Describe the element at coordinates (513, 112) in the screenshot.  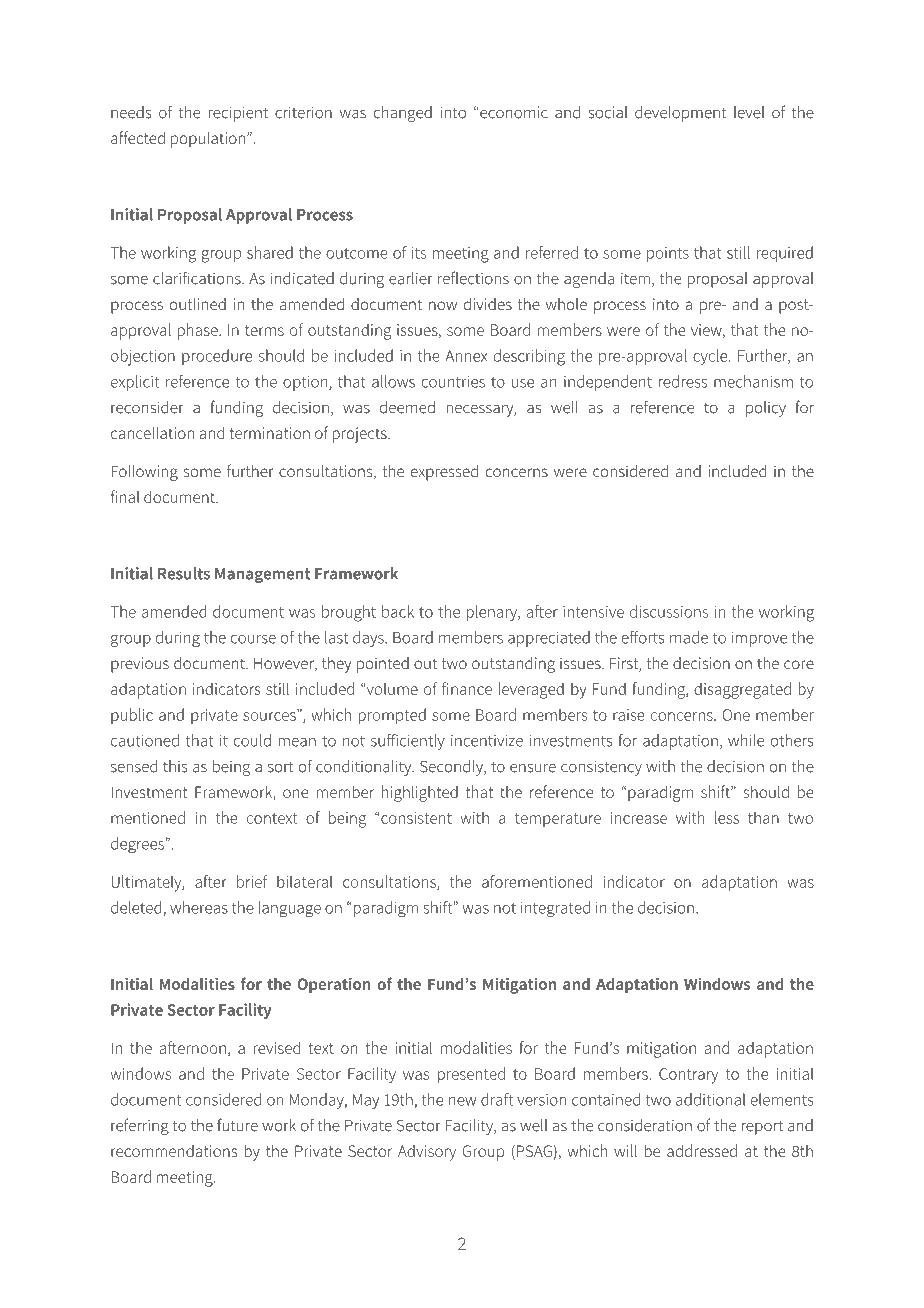
I see `economic` at that location.
